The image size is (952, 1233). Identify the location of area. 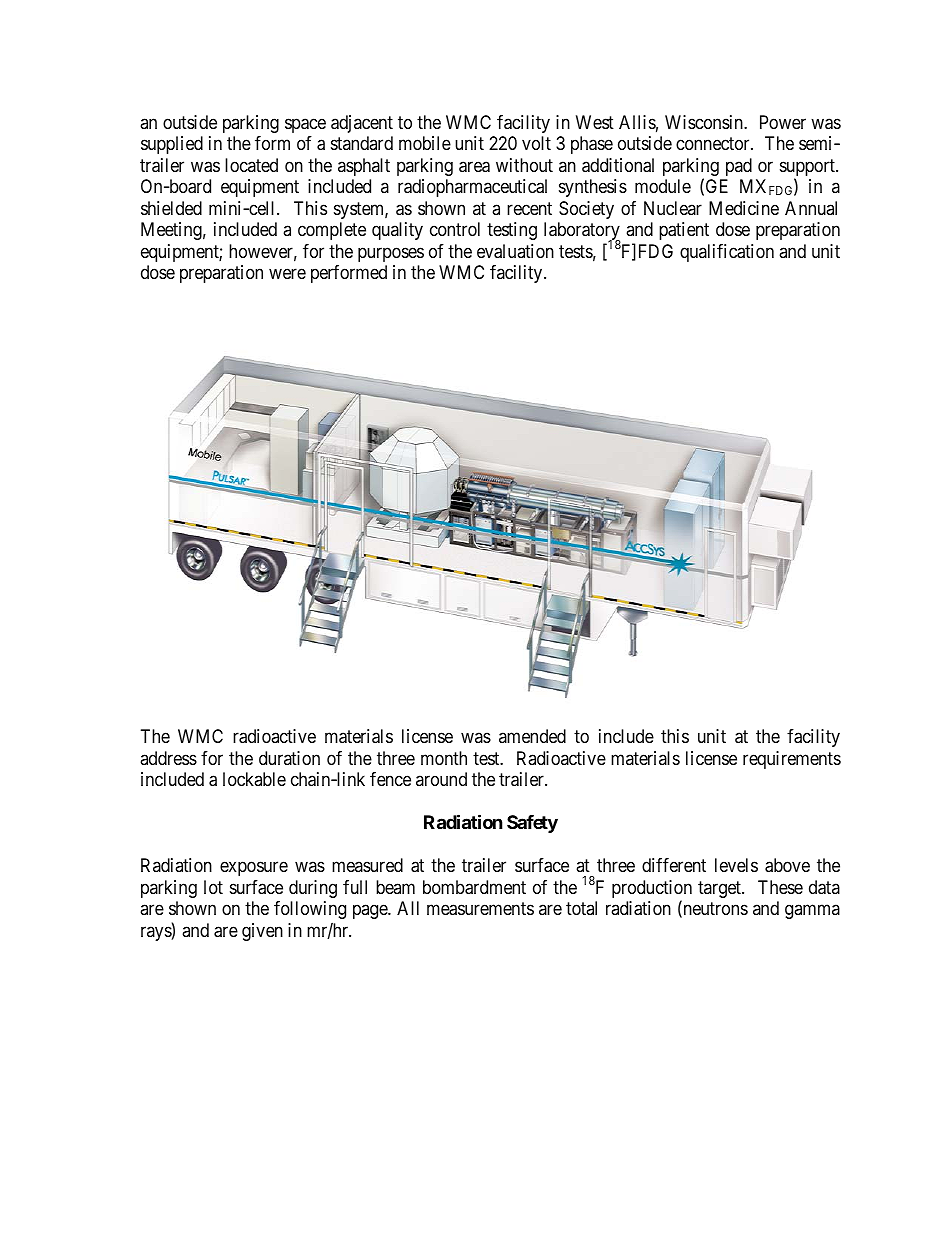
(474, 167).
